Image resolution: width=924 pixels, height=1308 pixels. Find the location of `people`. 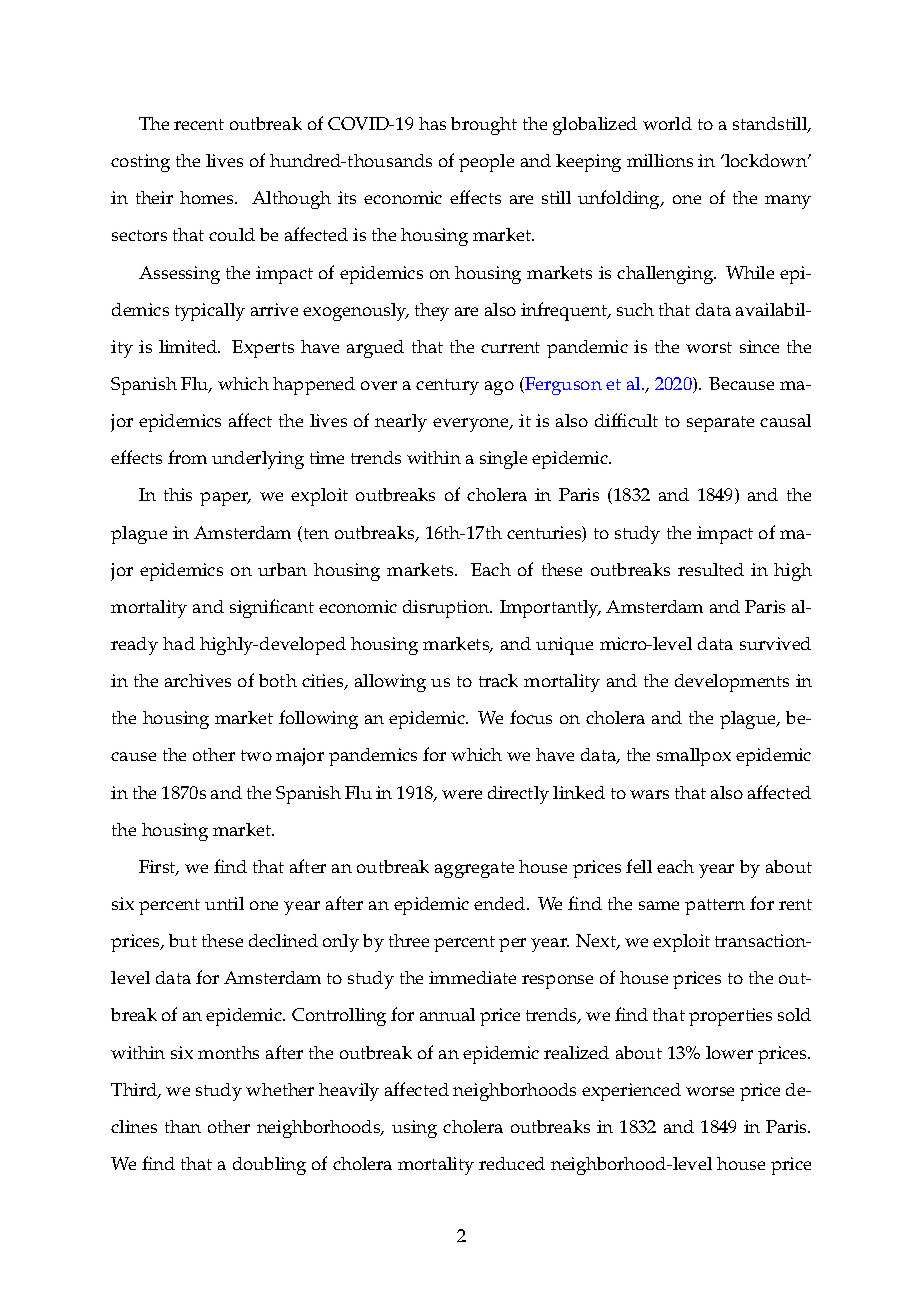

people is located at coordinates (486, 163).
